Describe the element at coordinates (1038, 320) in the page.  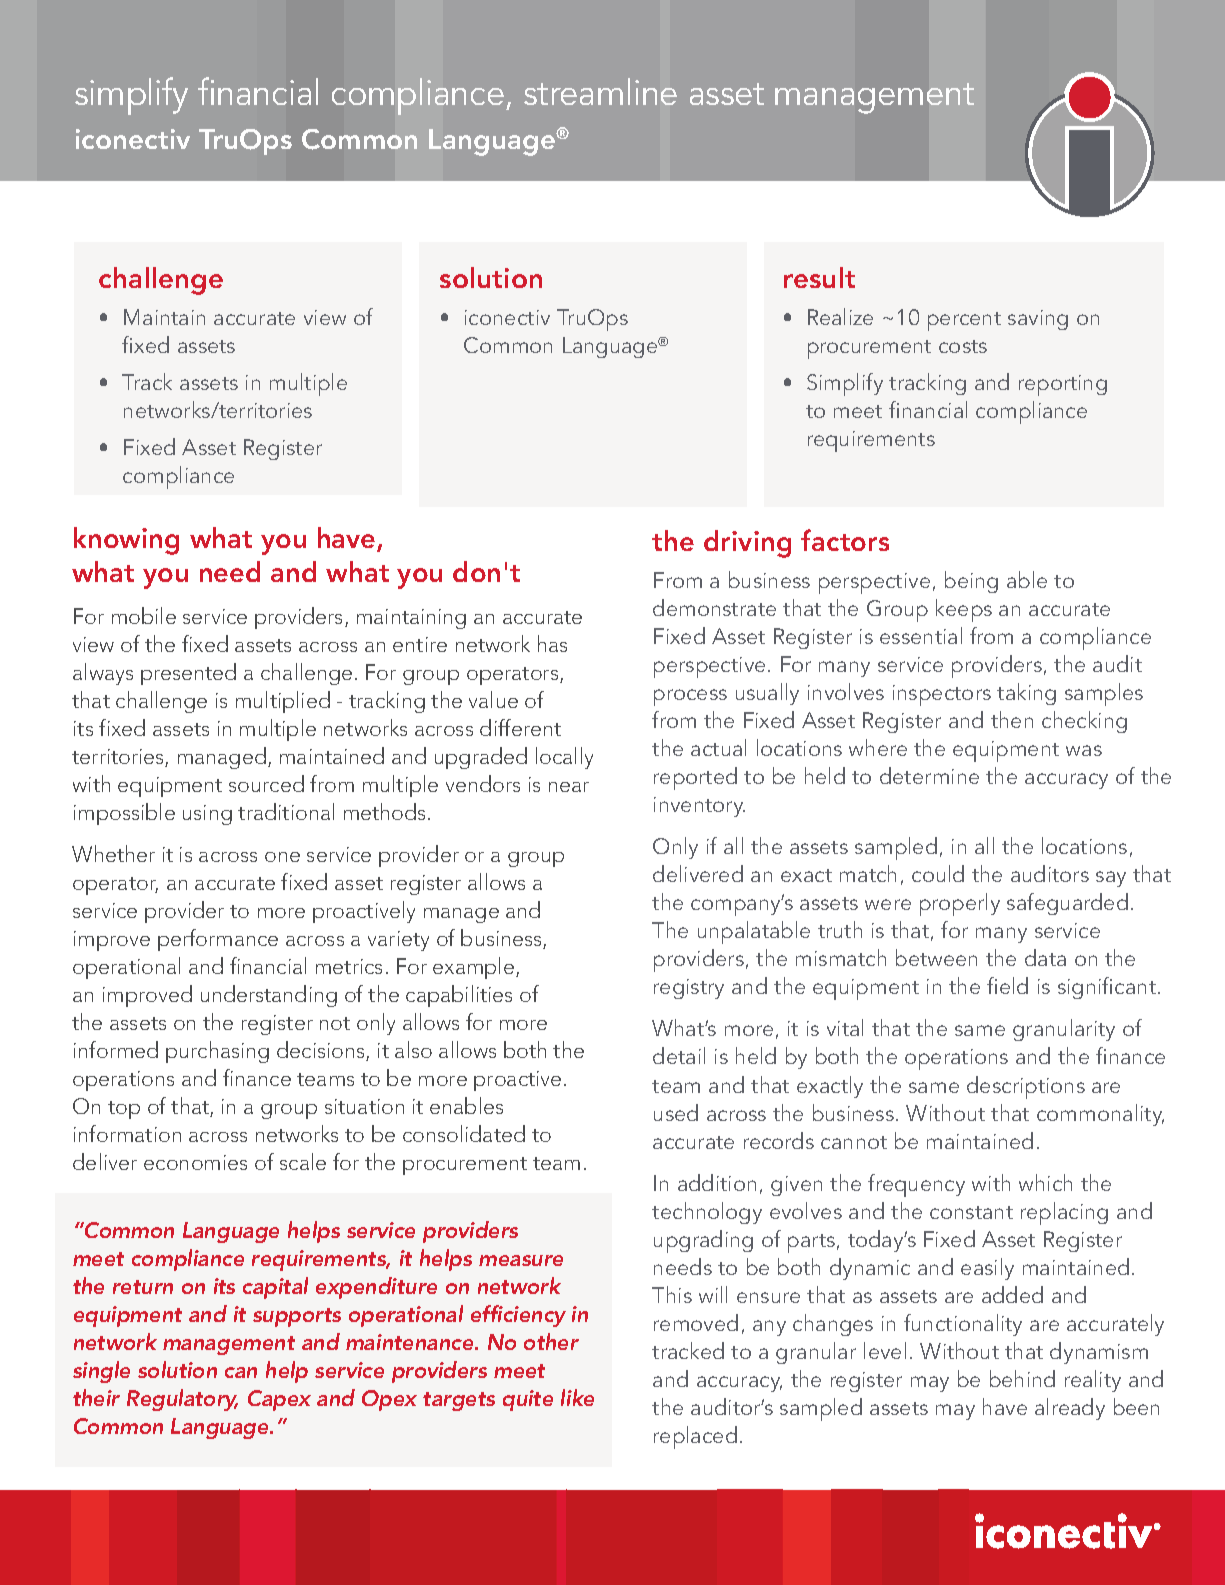
I see `saving` at that location.
